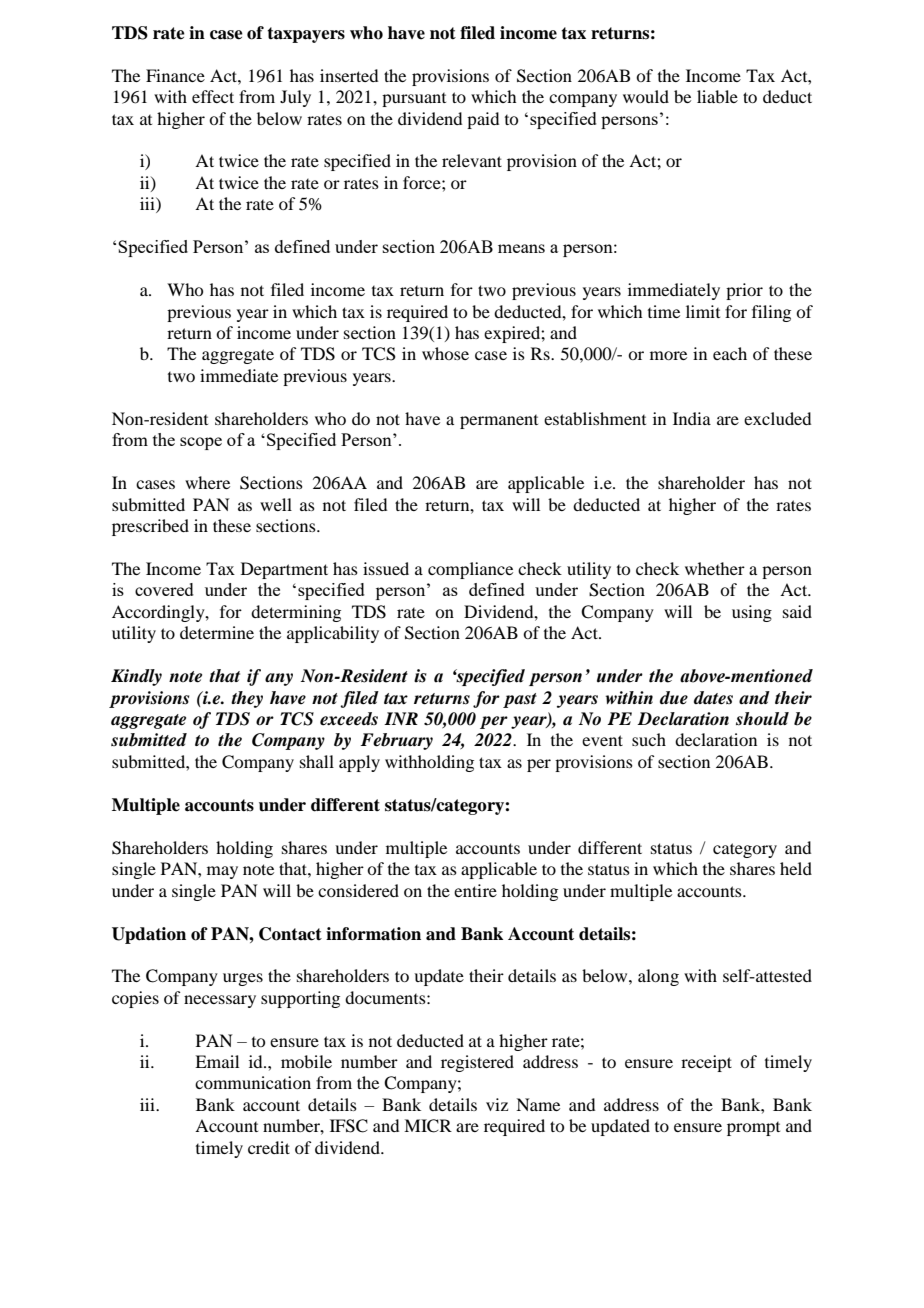  Describe the element at coordinates (717, 96) in the screenshot. I see `liable` at that location.
